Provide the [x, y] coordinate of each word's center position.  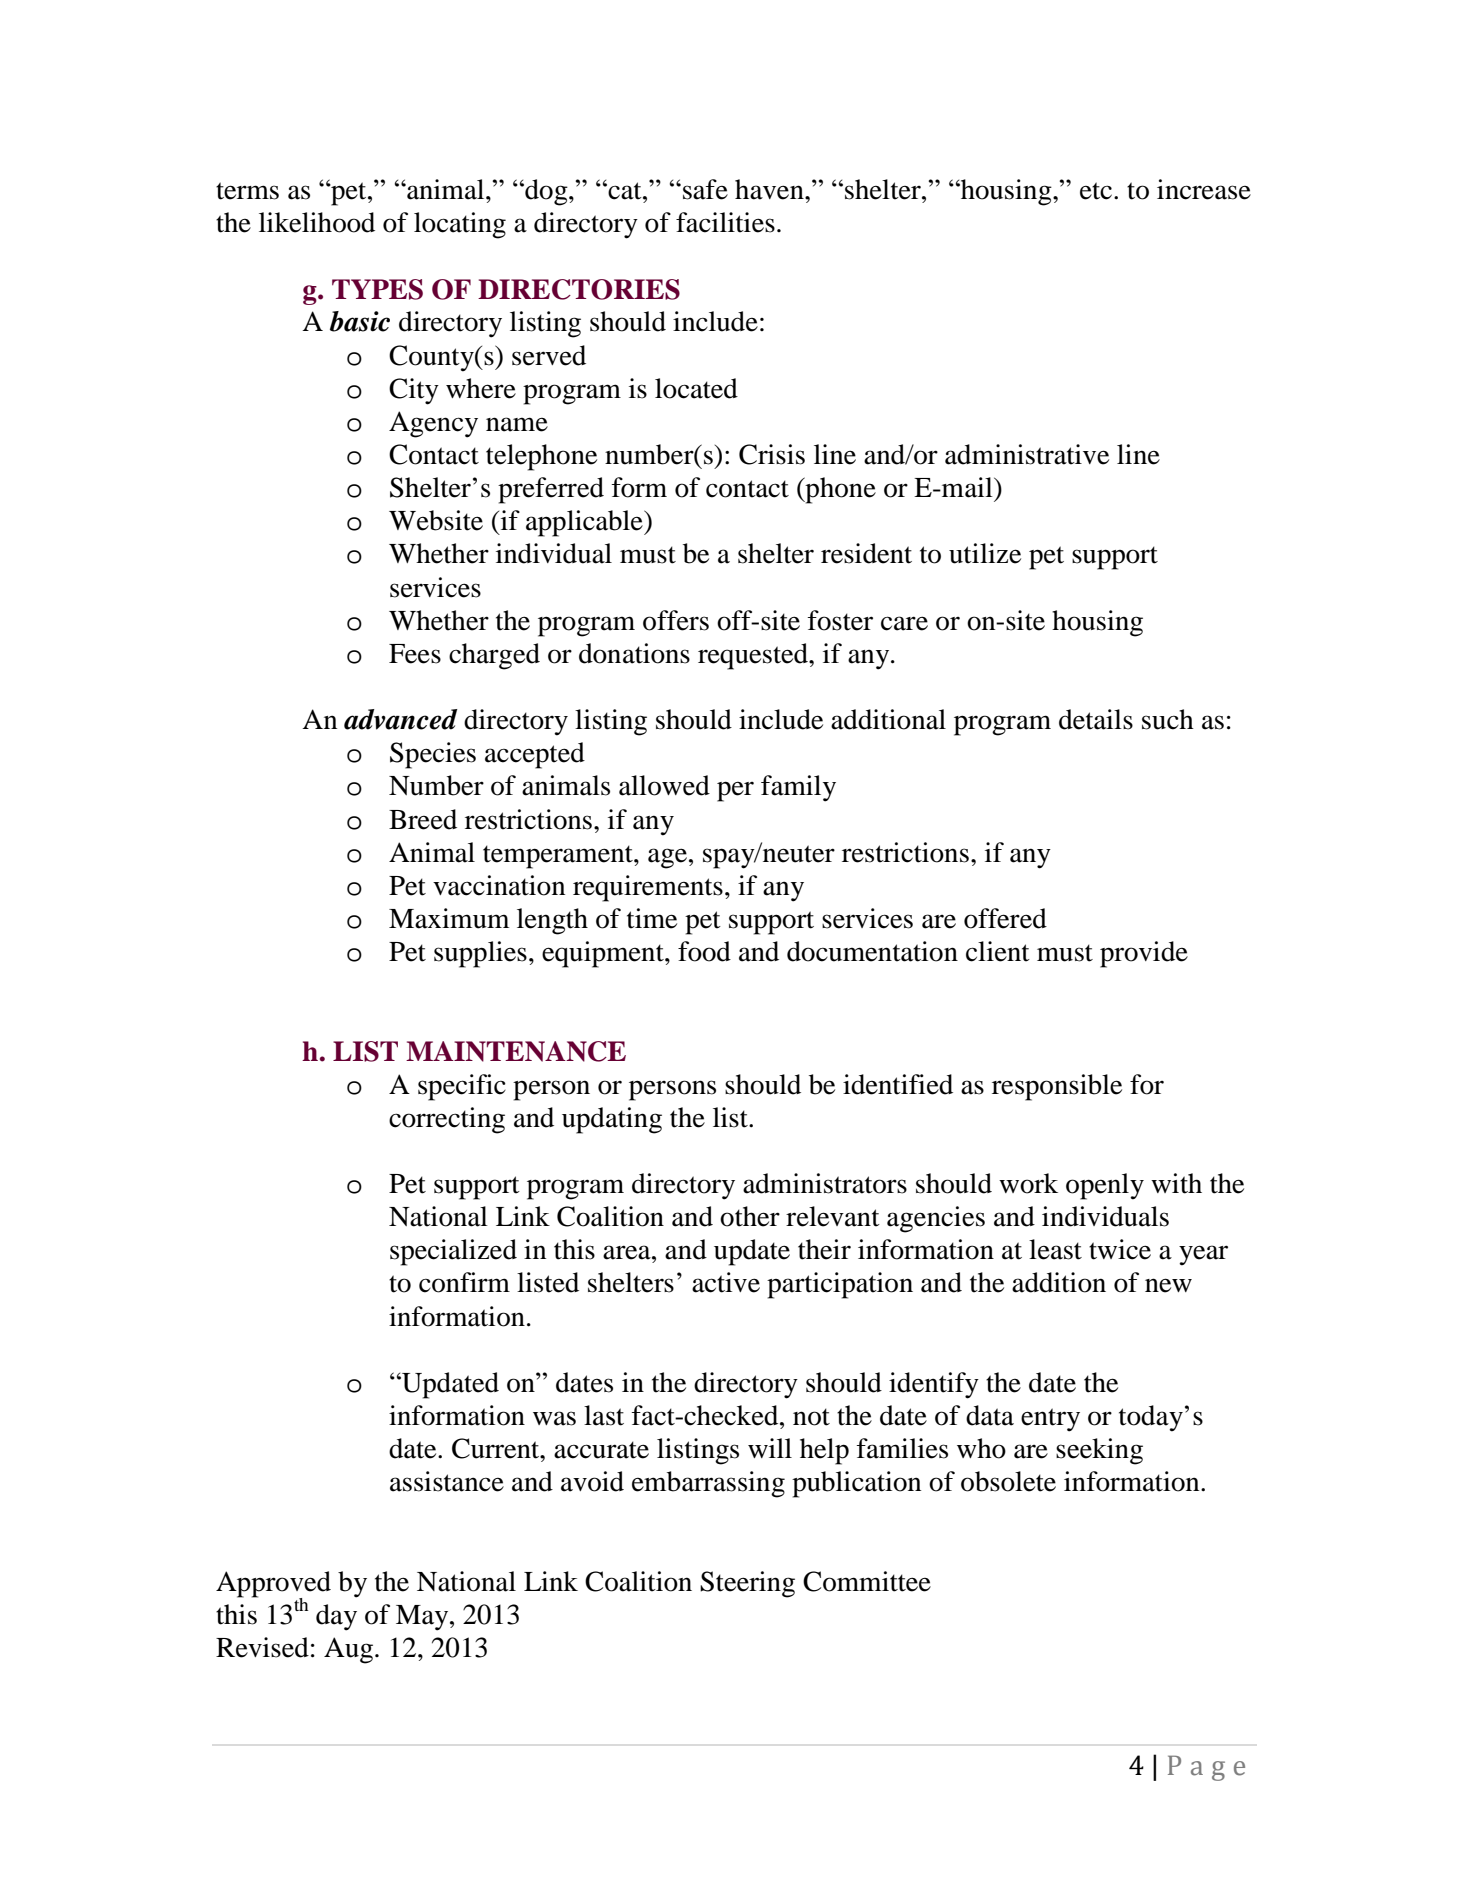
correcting [447, 1120]
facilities [725, 222]
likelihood [317, 222]
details [1096, 719]
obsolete [1008, 1481]
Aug [348, 1650]
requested [754, 656]
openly [1105, 1186]
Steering [747, 1584]
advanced [401, 719]
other [750, 1216]
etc [1097, 191]
